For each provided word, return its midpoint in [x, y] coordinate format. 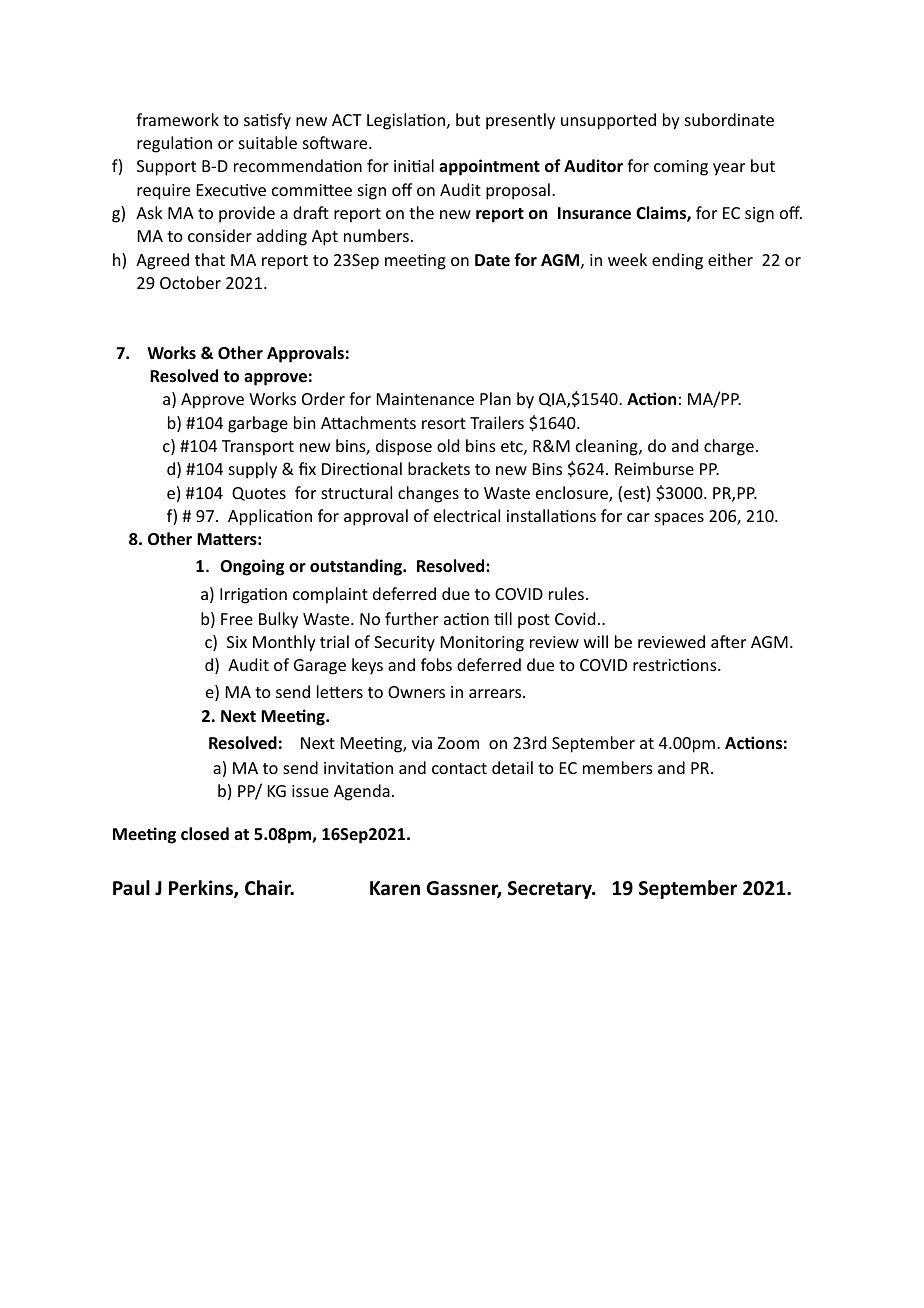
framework [177, 119]
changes [428, 494]
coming [681, 168]
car [638, 517]
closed [205, 834]
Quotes [259, 494]
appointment [489, 167]
